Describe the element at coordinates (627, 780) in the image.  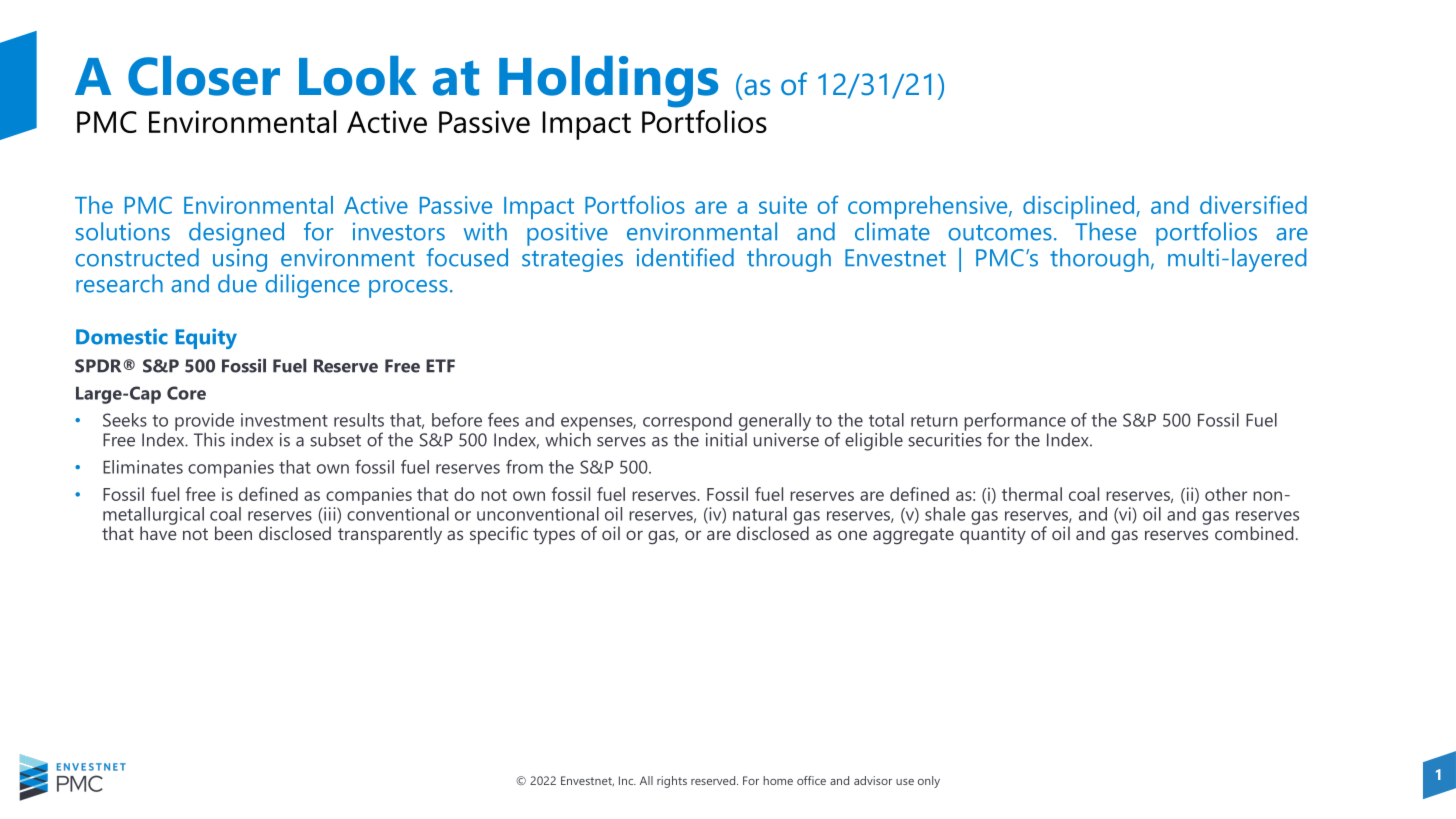
I see `Inc` at that location.
